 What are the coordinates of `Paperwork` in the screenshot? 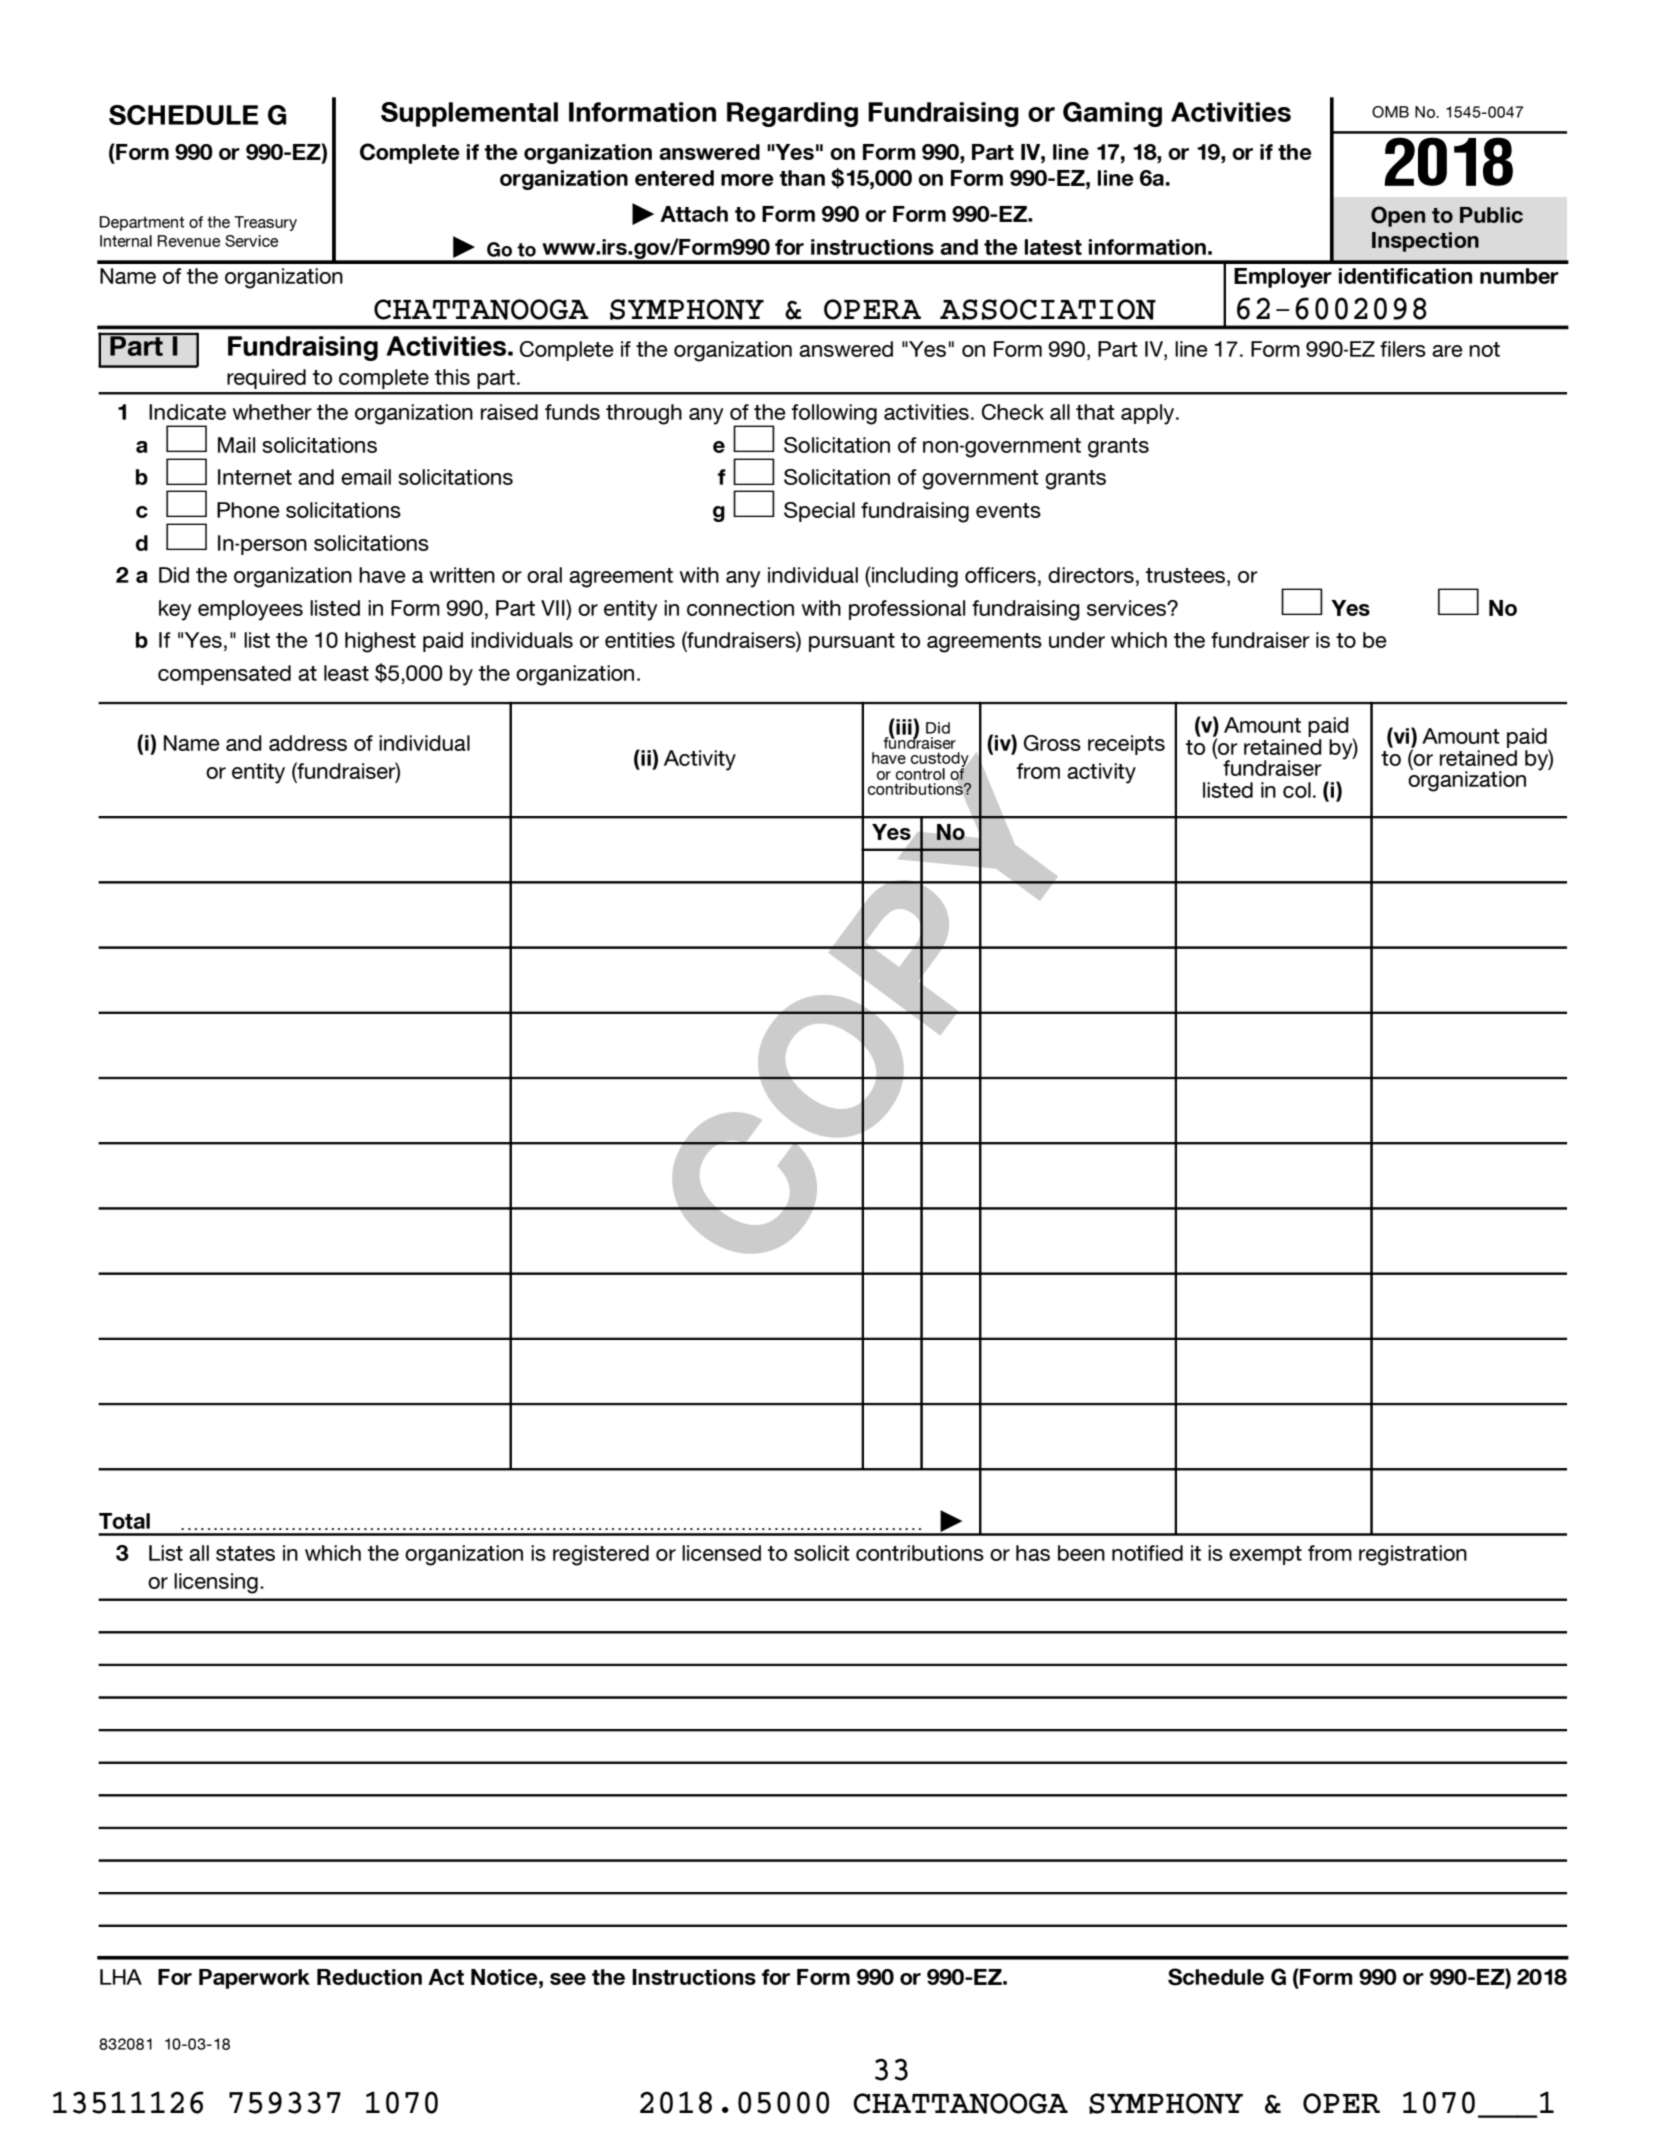 It's located at (254, 1979).
